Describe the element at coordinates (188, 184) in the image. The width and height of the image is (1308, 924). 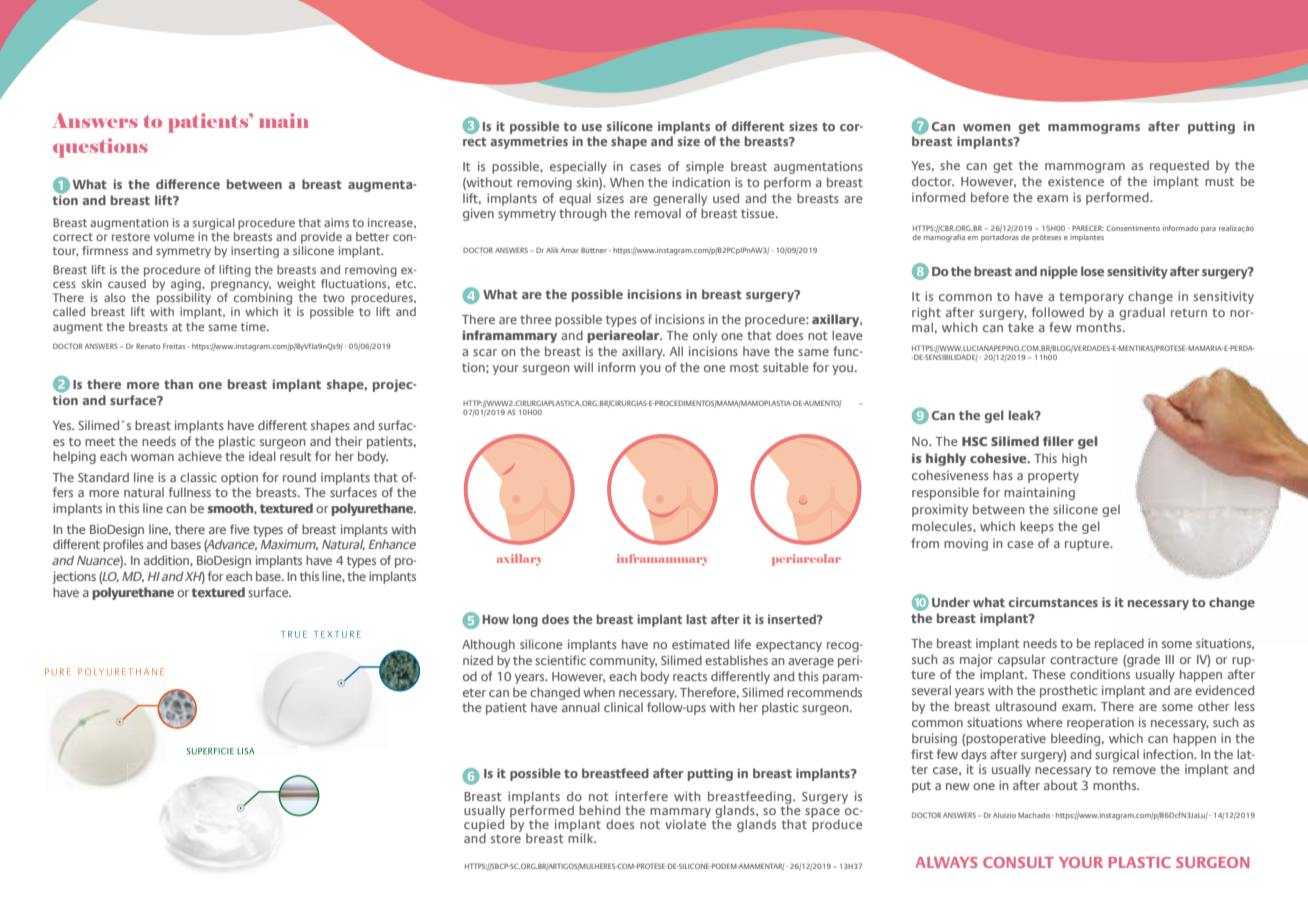
I see `difference` at that location.
